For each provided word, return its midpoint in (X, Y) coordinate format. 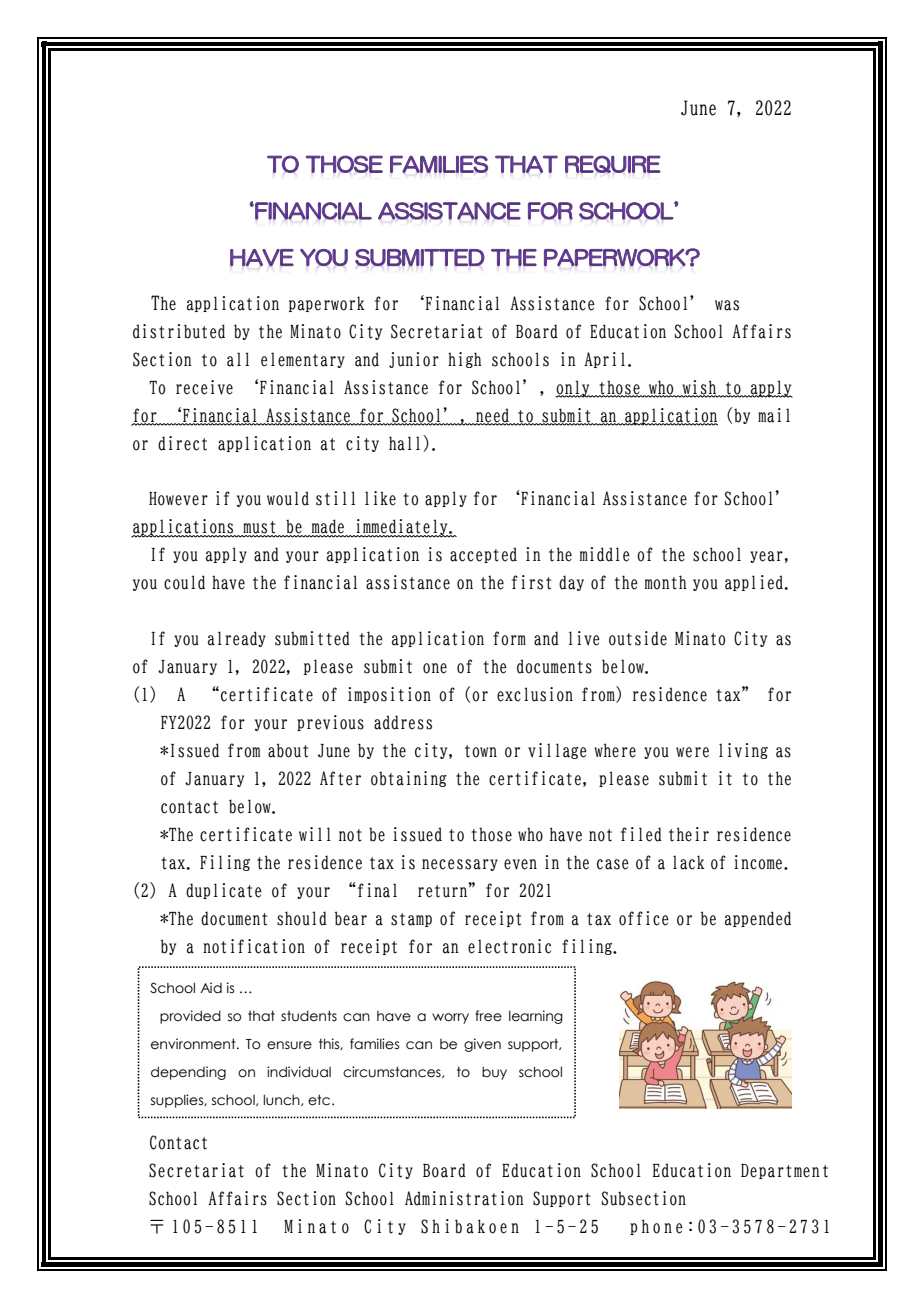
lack (688, 862)
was (727, 305)
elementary (303, 360)
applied (755, 583)
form (509, 638)
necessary (460, 865)
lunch (282, 1100)
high (465, 360)
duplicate (224, 891)
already (237, 639)
